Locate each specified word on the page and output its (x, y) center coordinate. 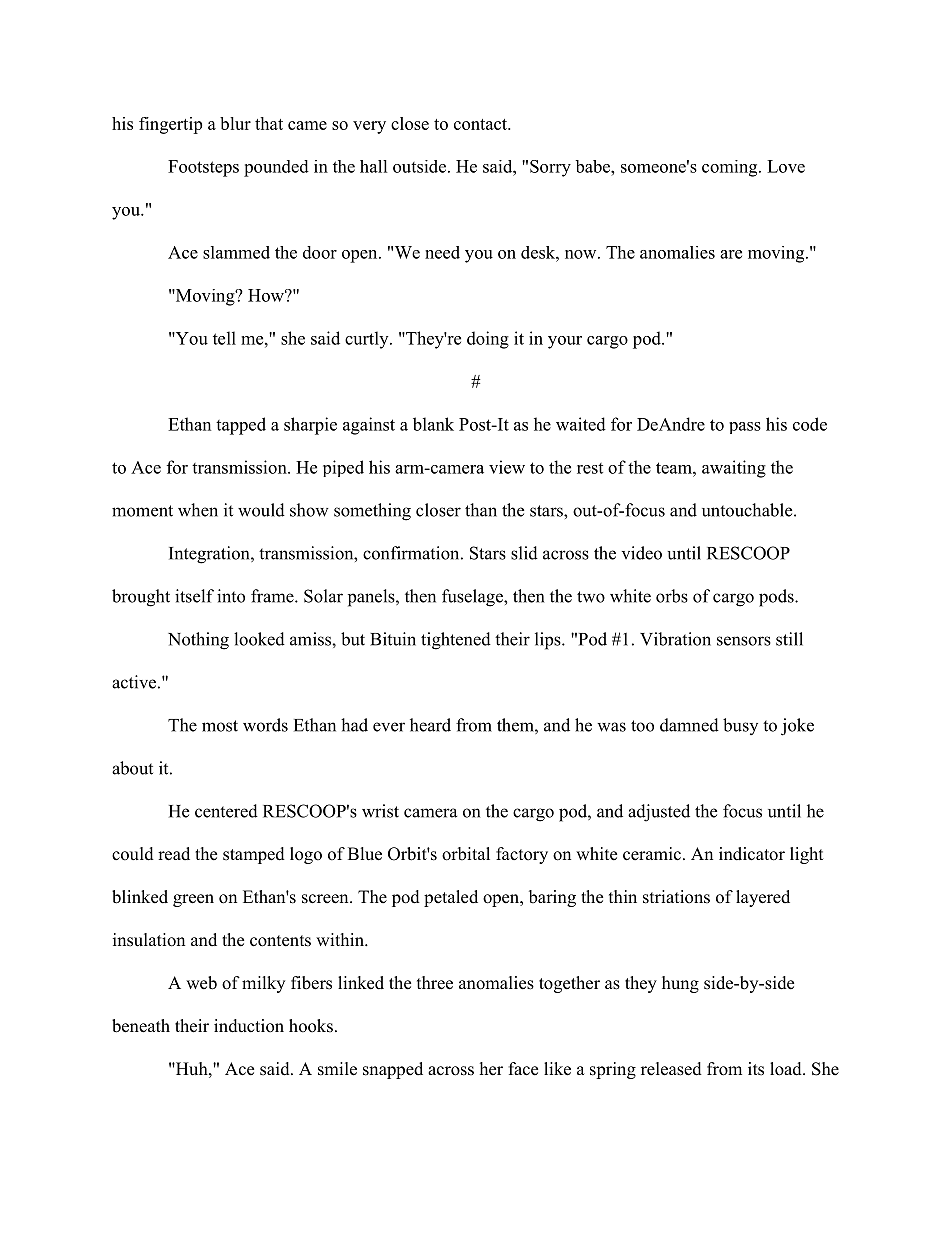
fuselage (473, 598)
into (231, 596)
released (671, 1069)
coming (731, 168)
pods (777, 598)
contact (482, 124)
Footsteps (203, 168)
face (523, 1069)
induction (249, 1026)
